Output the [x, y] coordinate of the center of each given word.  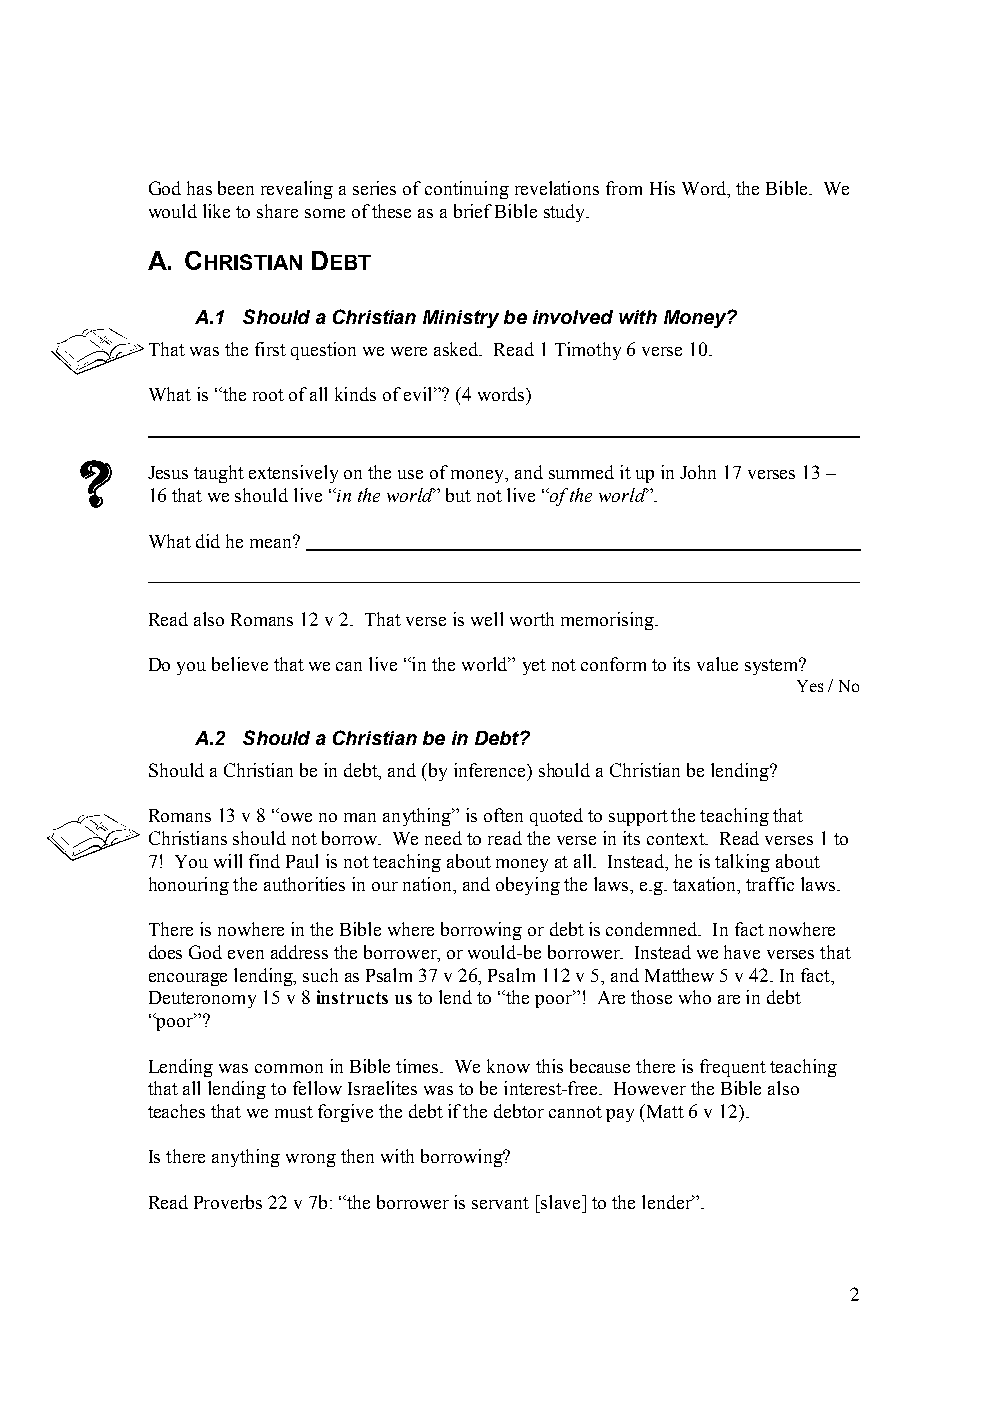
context [677, 839]
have [742, 952]
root [268, 395]
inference [491, 770]
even [246, 954]
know [508, 1066]
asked [458, 349]
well [487, 619]
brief [473, 211]
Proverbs [228, 1202]
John [698, 472]
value [717, 664]
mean [272, 542]
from [624, 188]
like [216, 211]
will [228, 861]
